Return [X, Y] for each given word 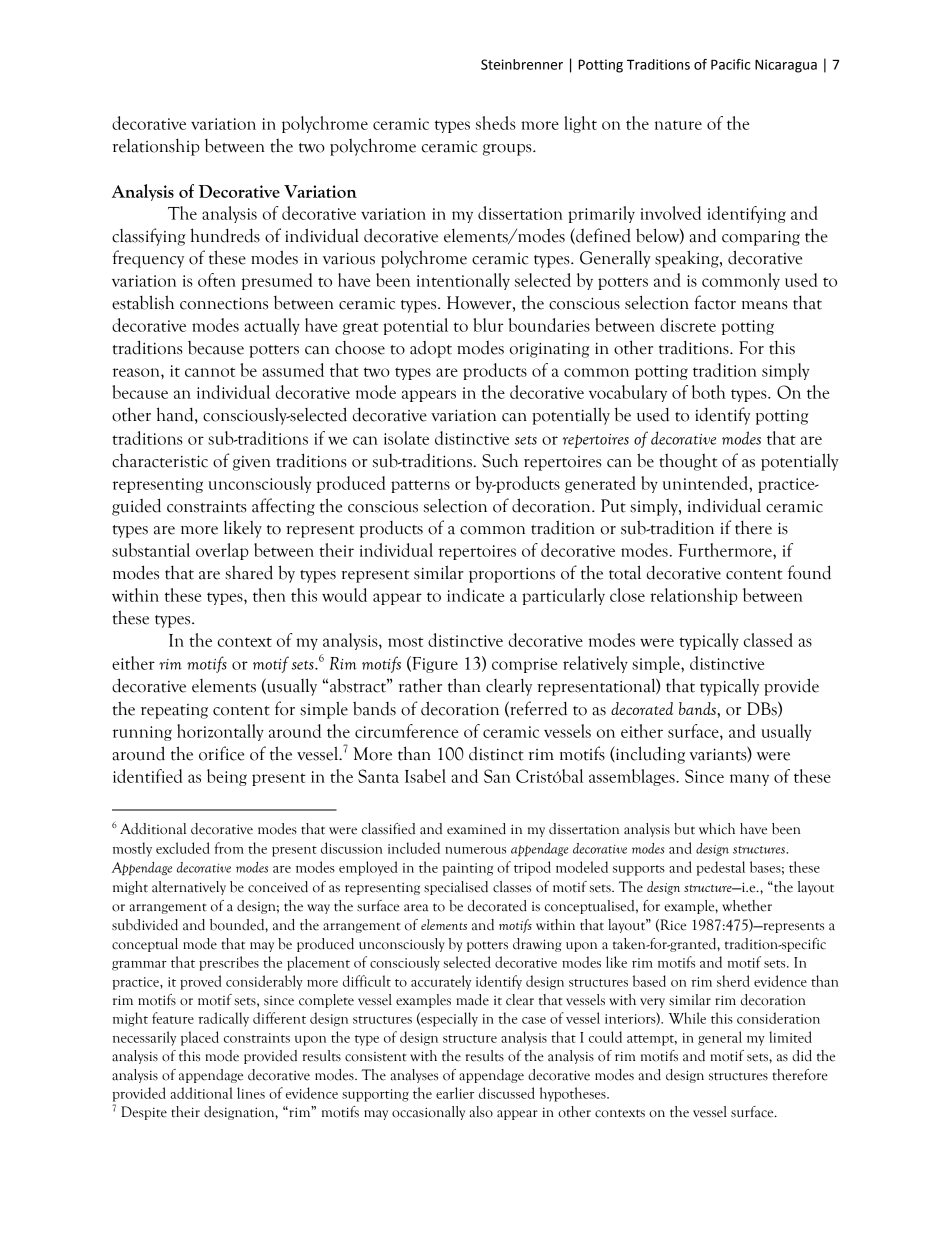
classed [768, 640]
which [717, 829]
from [229, 848]
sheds [496, 123]
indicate [475, 595]
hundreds [225, 235]
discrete [688, 325]
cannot [210, 372]
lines [251, 1093]
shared [249, 572]
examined [476, 829]
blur [488, 325]
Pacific [731, 64]
